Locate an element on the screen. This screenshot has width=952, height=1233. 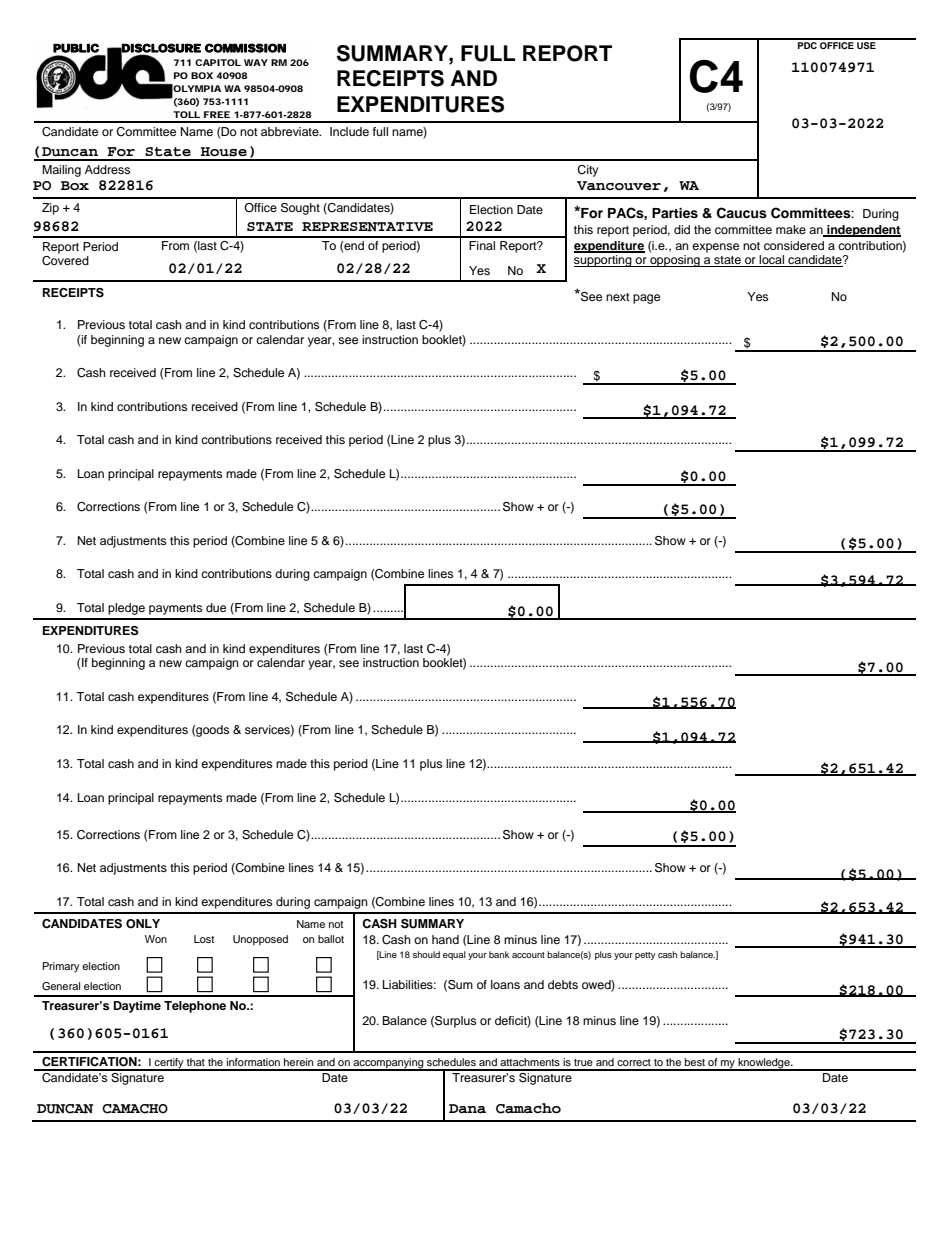
CAPITOL is located at coordinates (218, 62).
